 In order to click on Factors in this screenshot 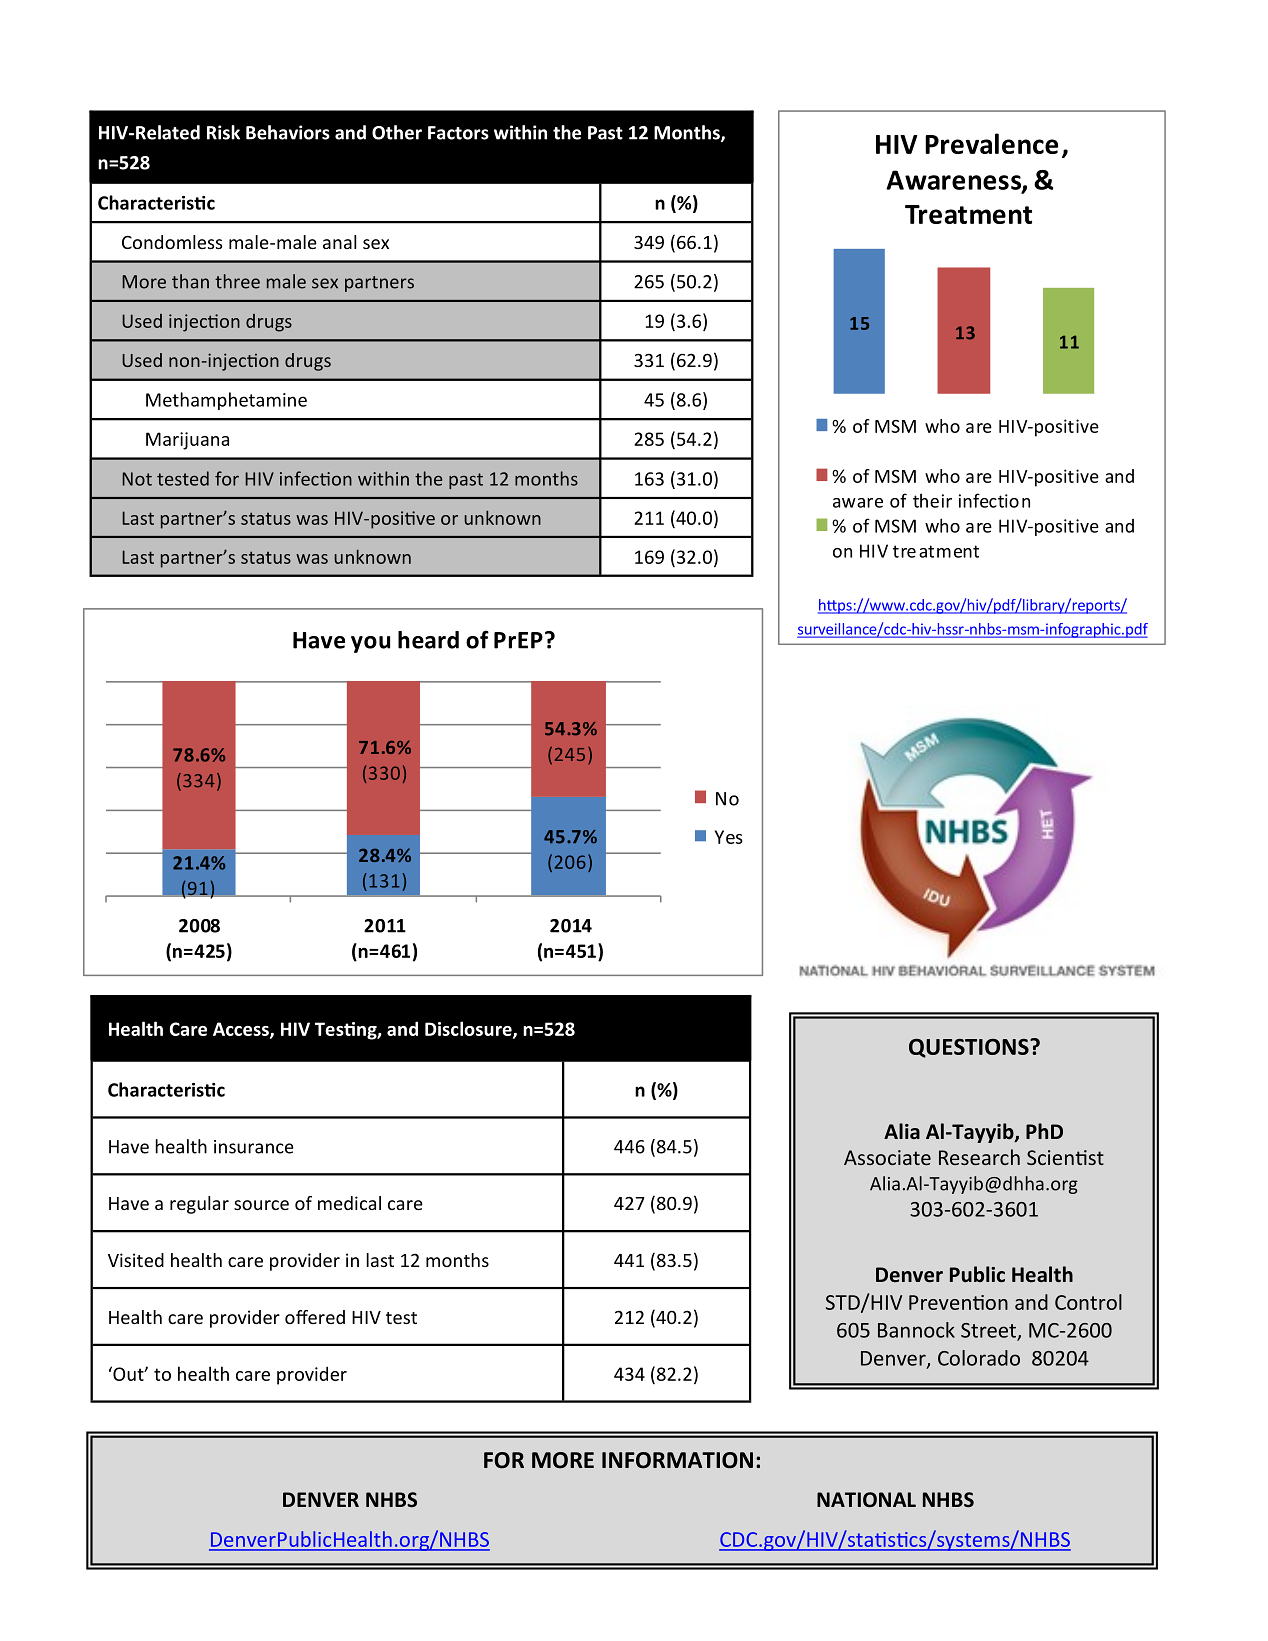, I will do `click(458, 133)`.
